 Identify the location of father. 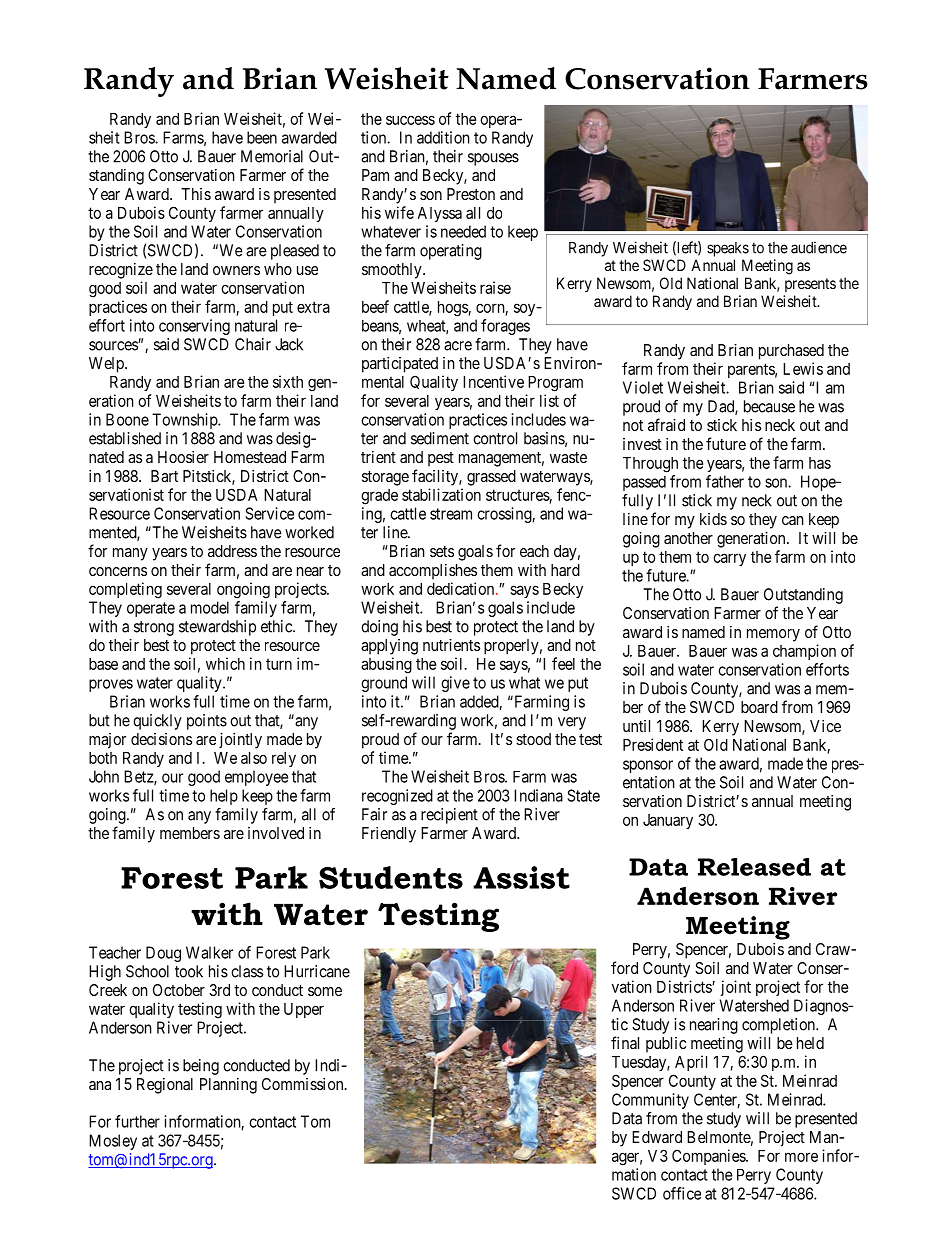
(725, 481).
